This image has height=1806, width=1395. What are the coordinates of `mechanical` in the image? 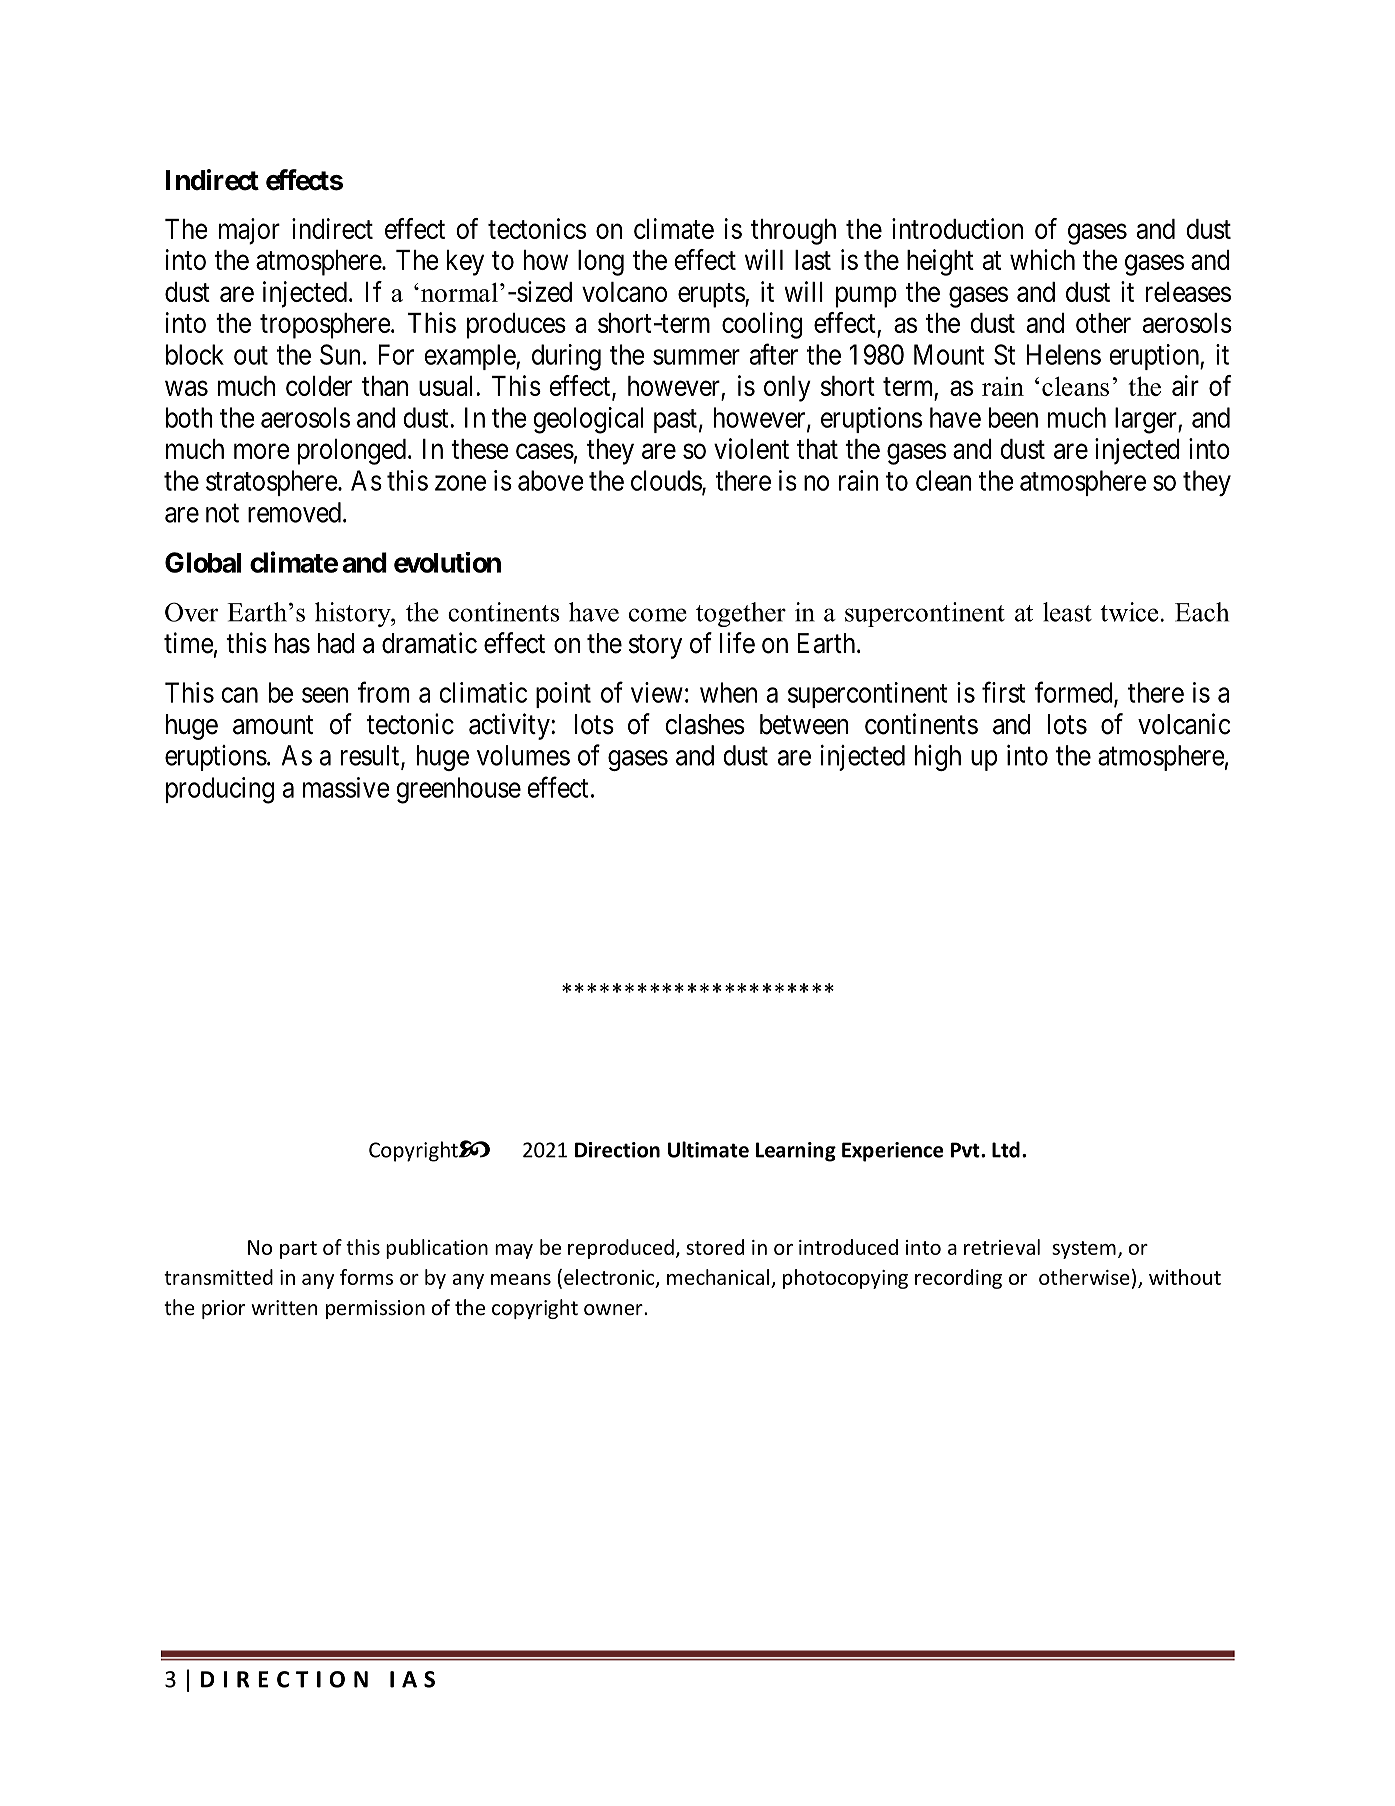 It's located at (718, 1277).
